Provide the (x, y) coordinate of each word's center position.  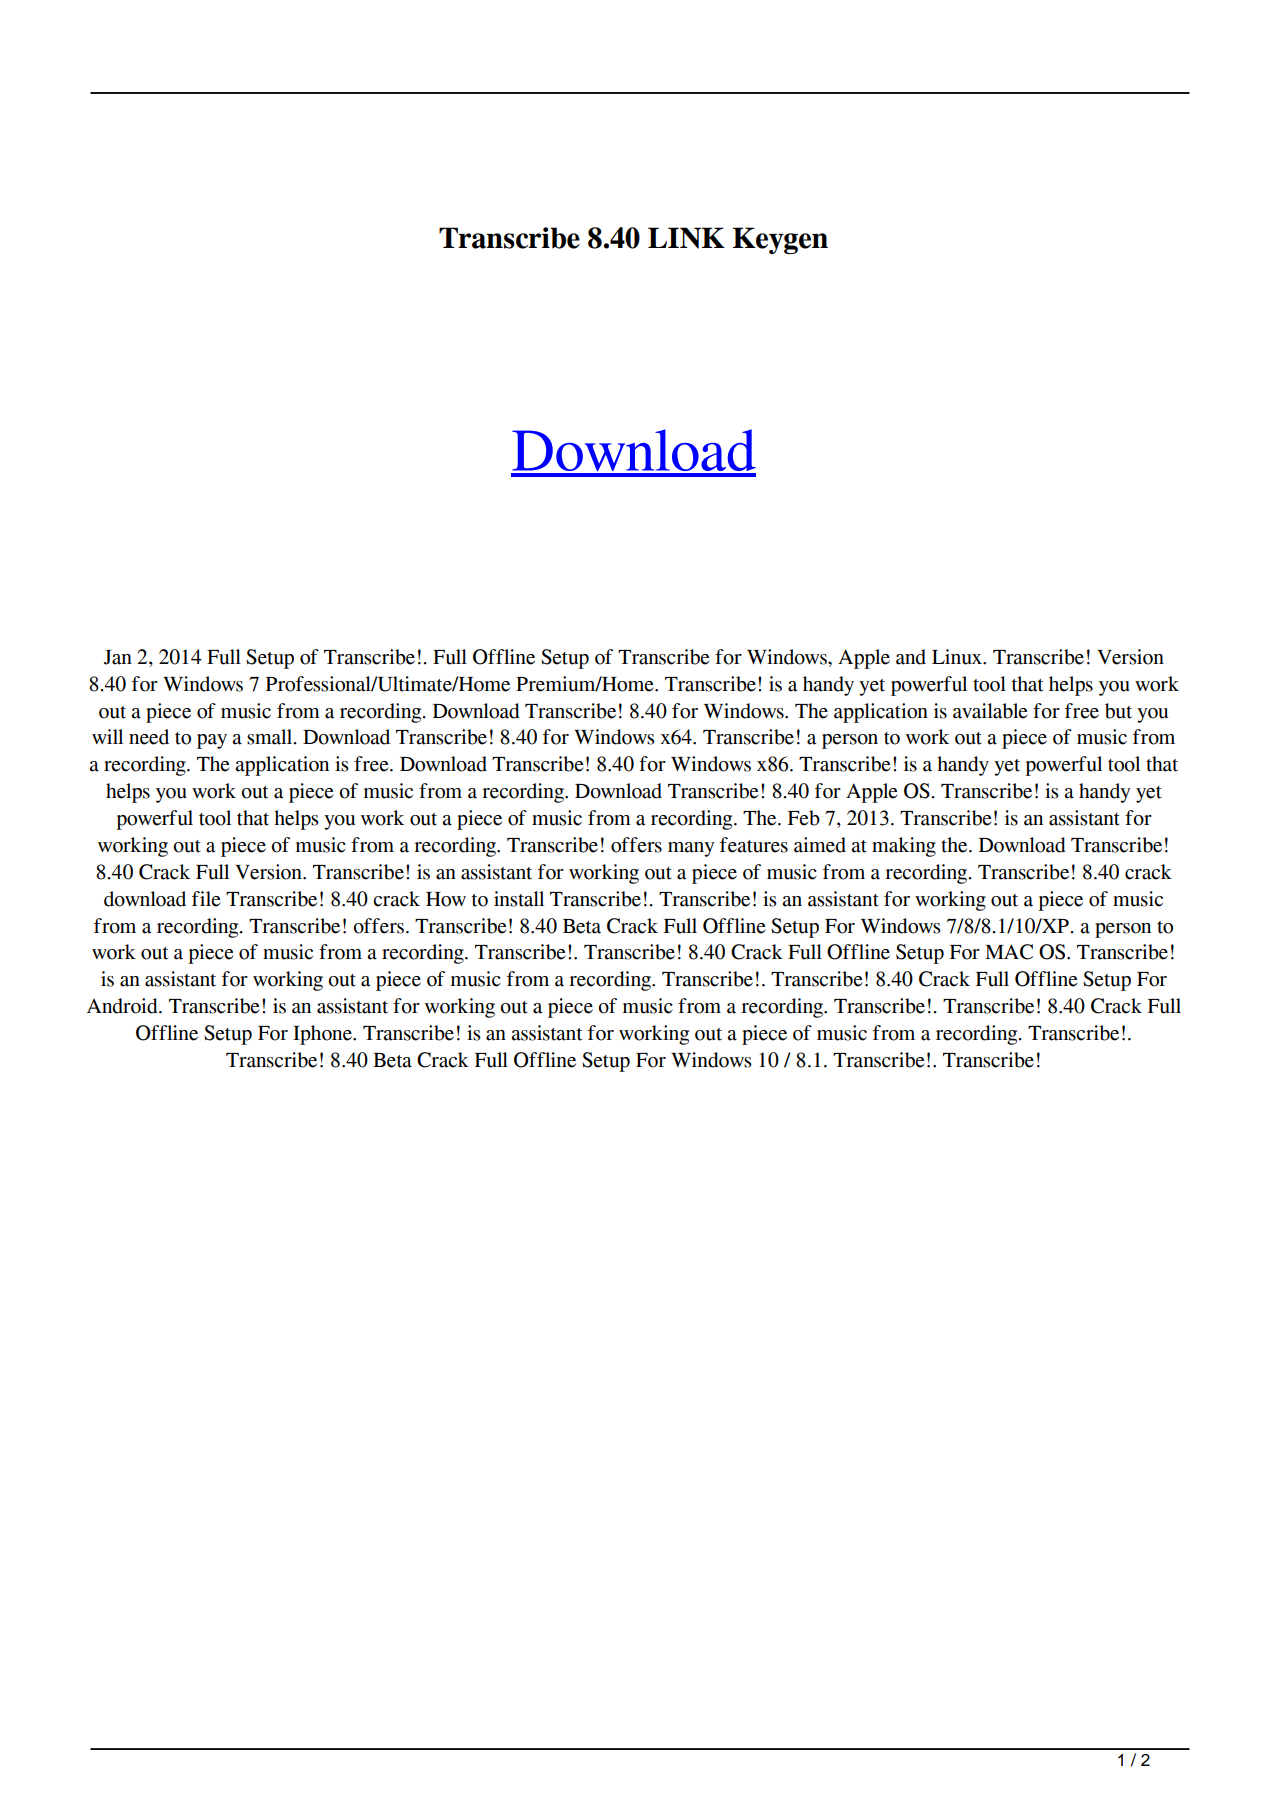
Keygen (780, 240)
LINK (686, 238)
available (990, 711)
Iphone (323, 1035)
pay (212, 741)
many (691, 849)
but (1118, 711)
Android (123, 1006)
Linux (958, 657)
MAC (1009, 952)
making (904, 847)
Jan (118, 657)
